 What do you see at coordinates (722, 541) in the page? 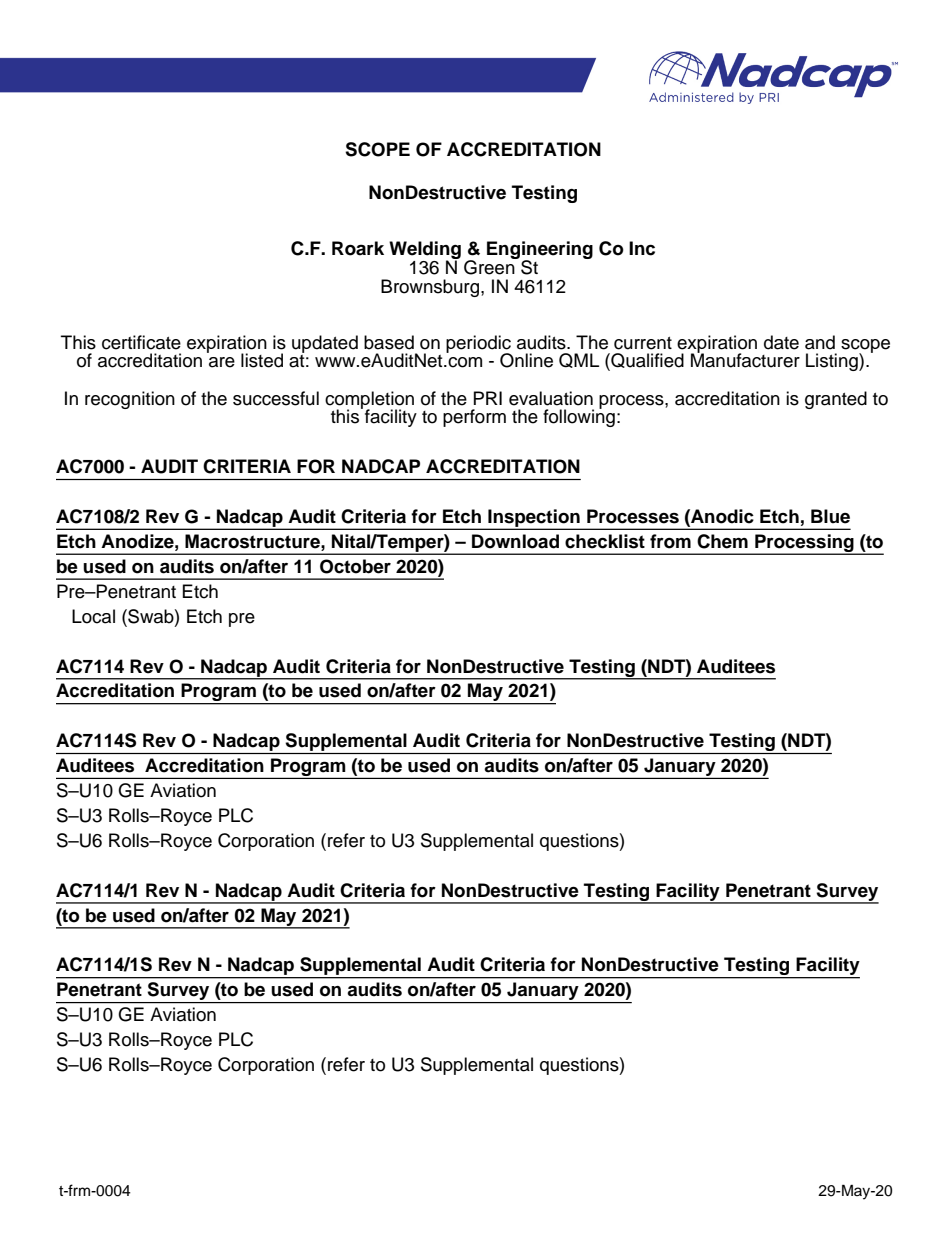
I see `Chem` at bounding box center [722, 541].
